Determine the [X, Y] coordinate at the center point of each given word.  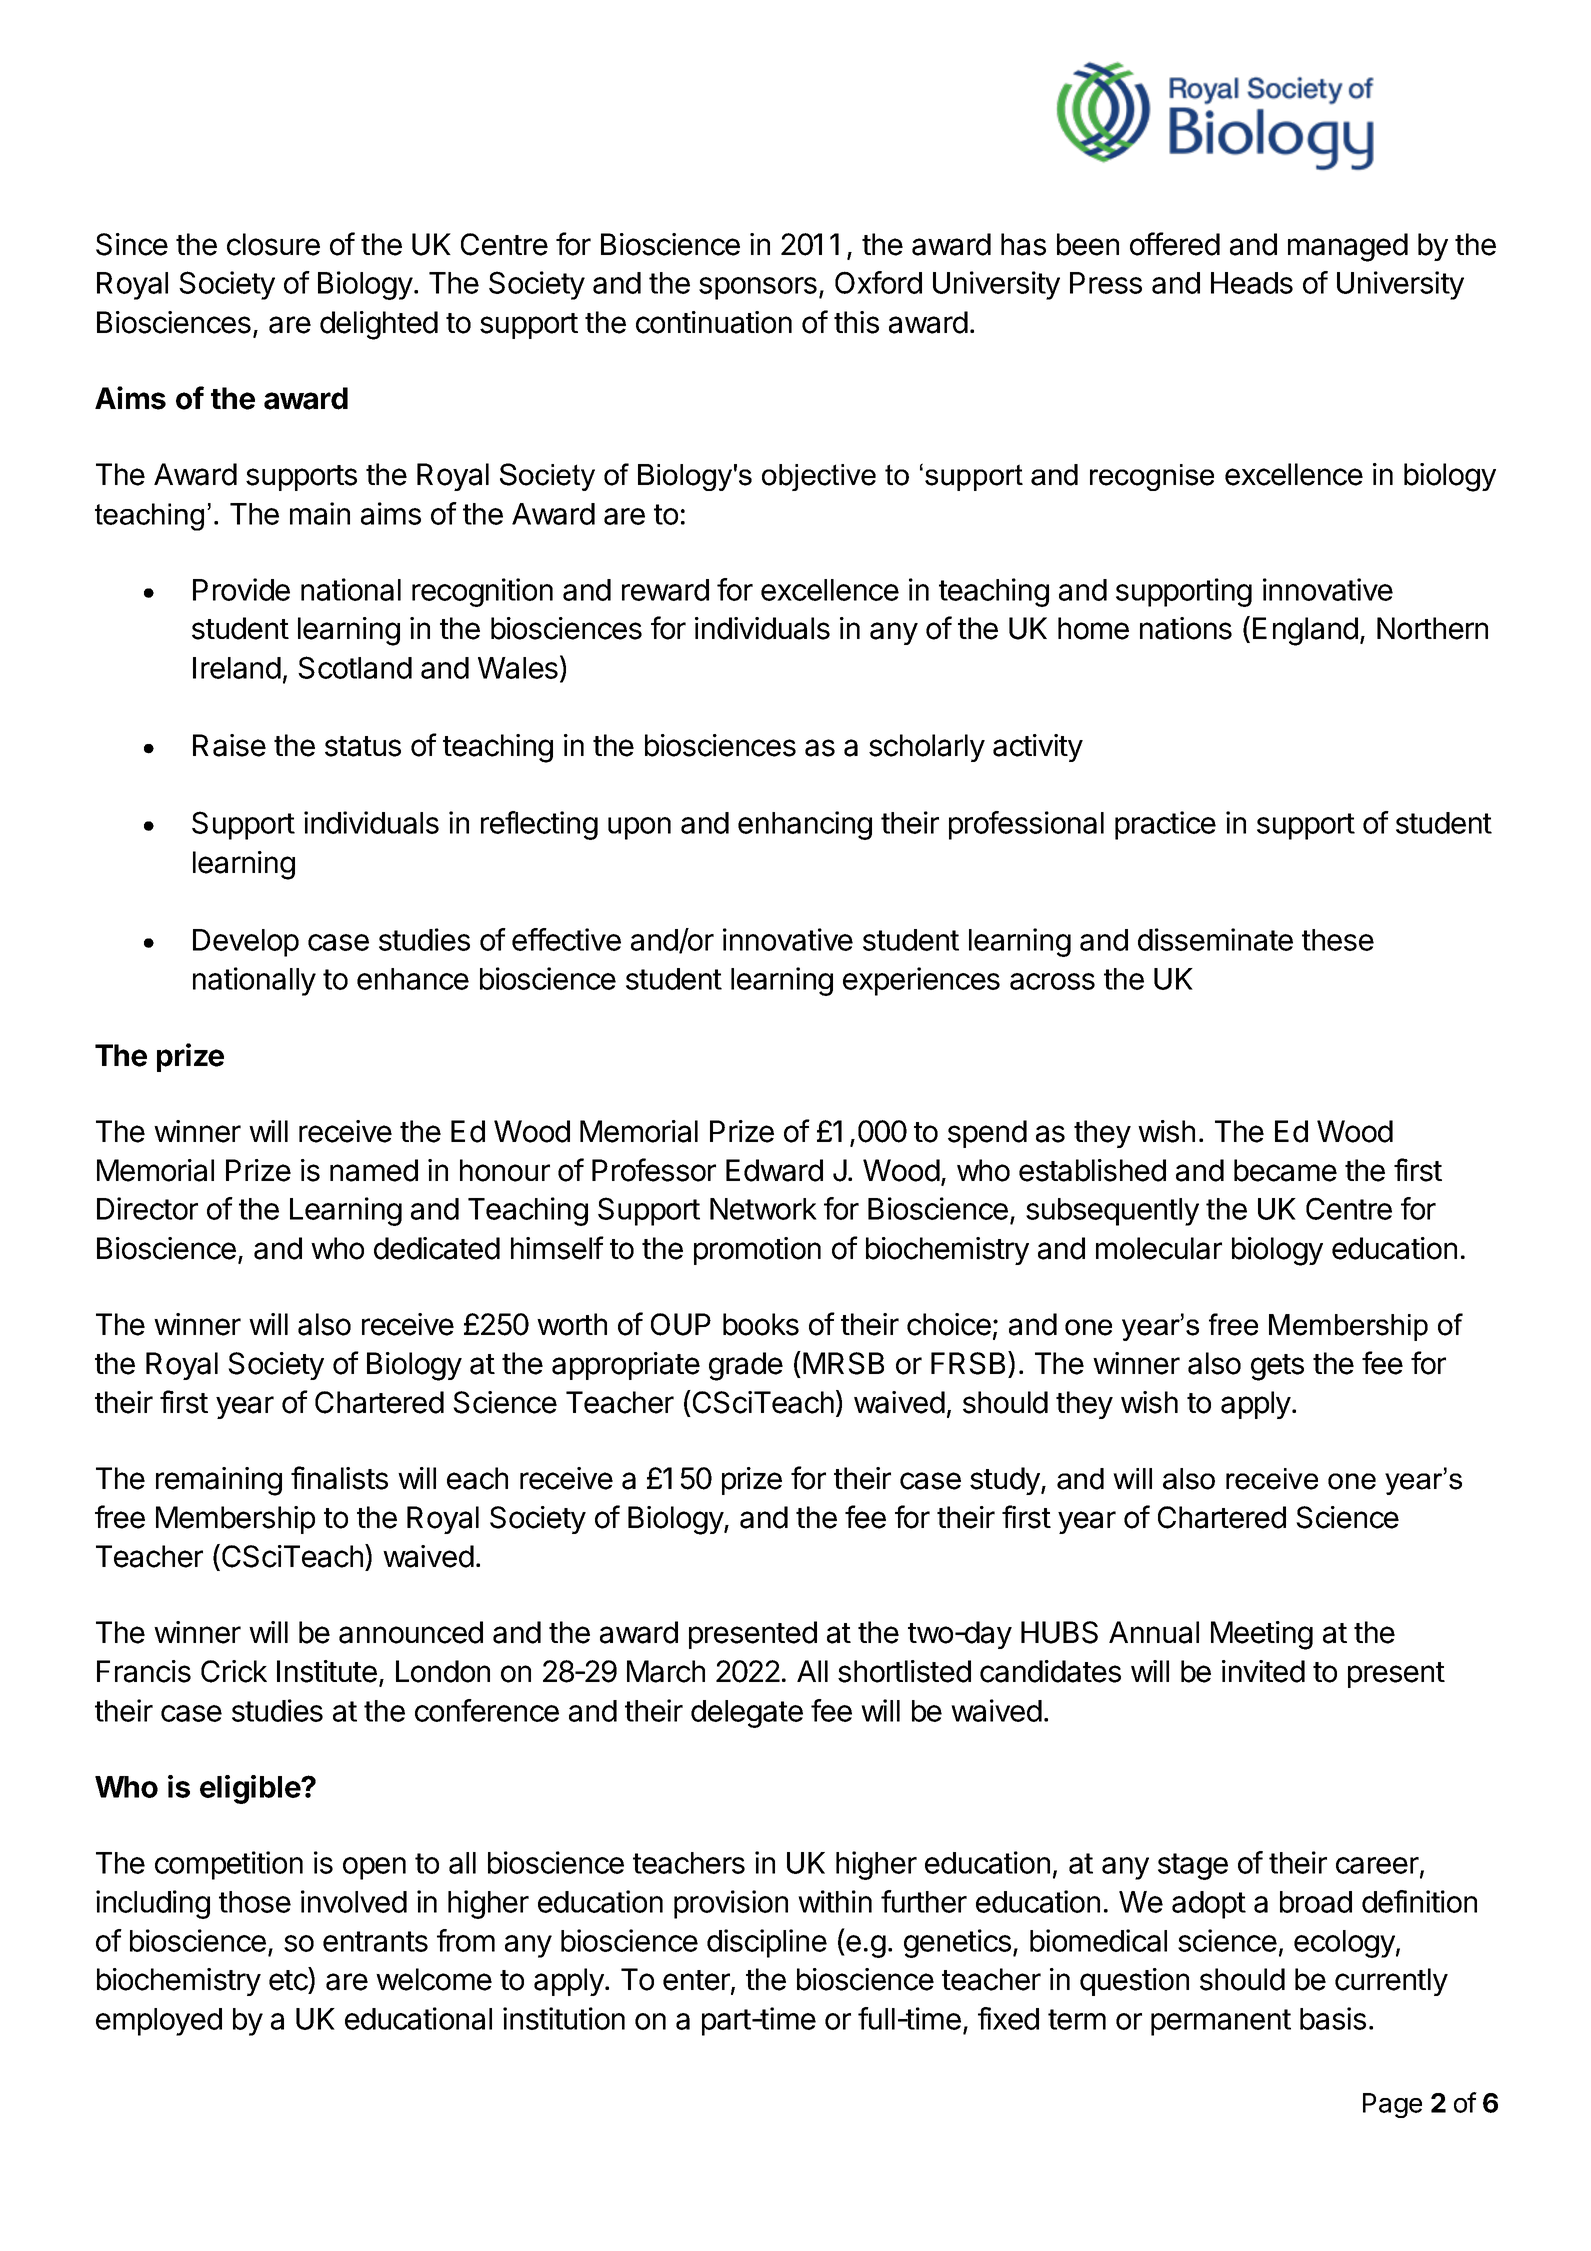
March [666, 1671]
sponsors [758, 288]
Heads [1252, 283]
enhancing [805, 825]
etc [288, 1980]
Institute [327, 1671]
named [374, 1170]
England [1305, 631]
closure [273, 244]
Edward [774, 1170]
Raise [229, 745]
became [1285, 1170]
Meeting [1262, 1635]
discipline [767, 1943]
